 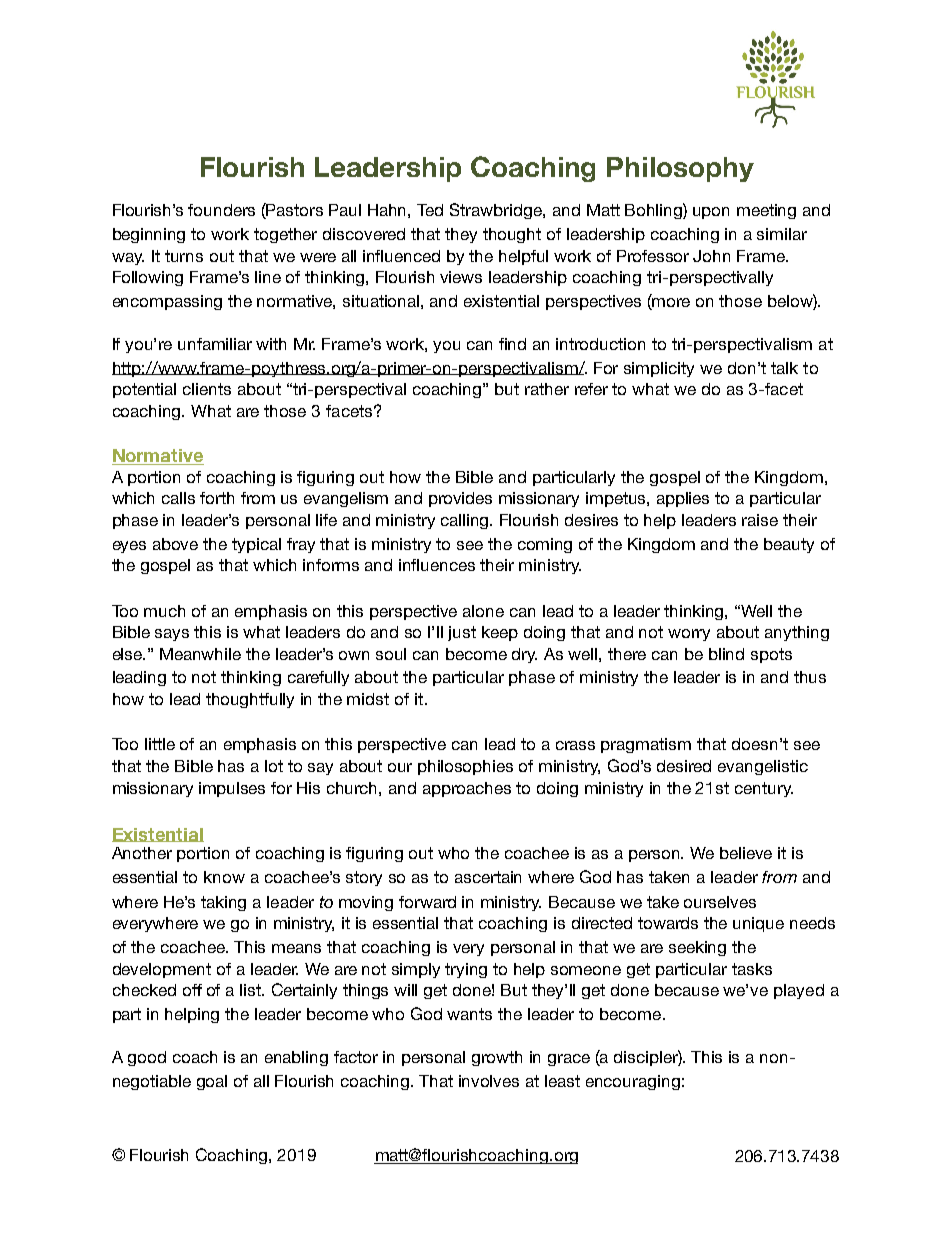 I want to click on founders, so click(x=221, y=210).
